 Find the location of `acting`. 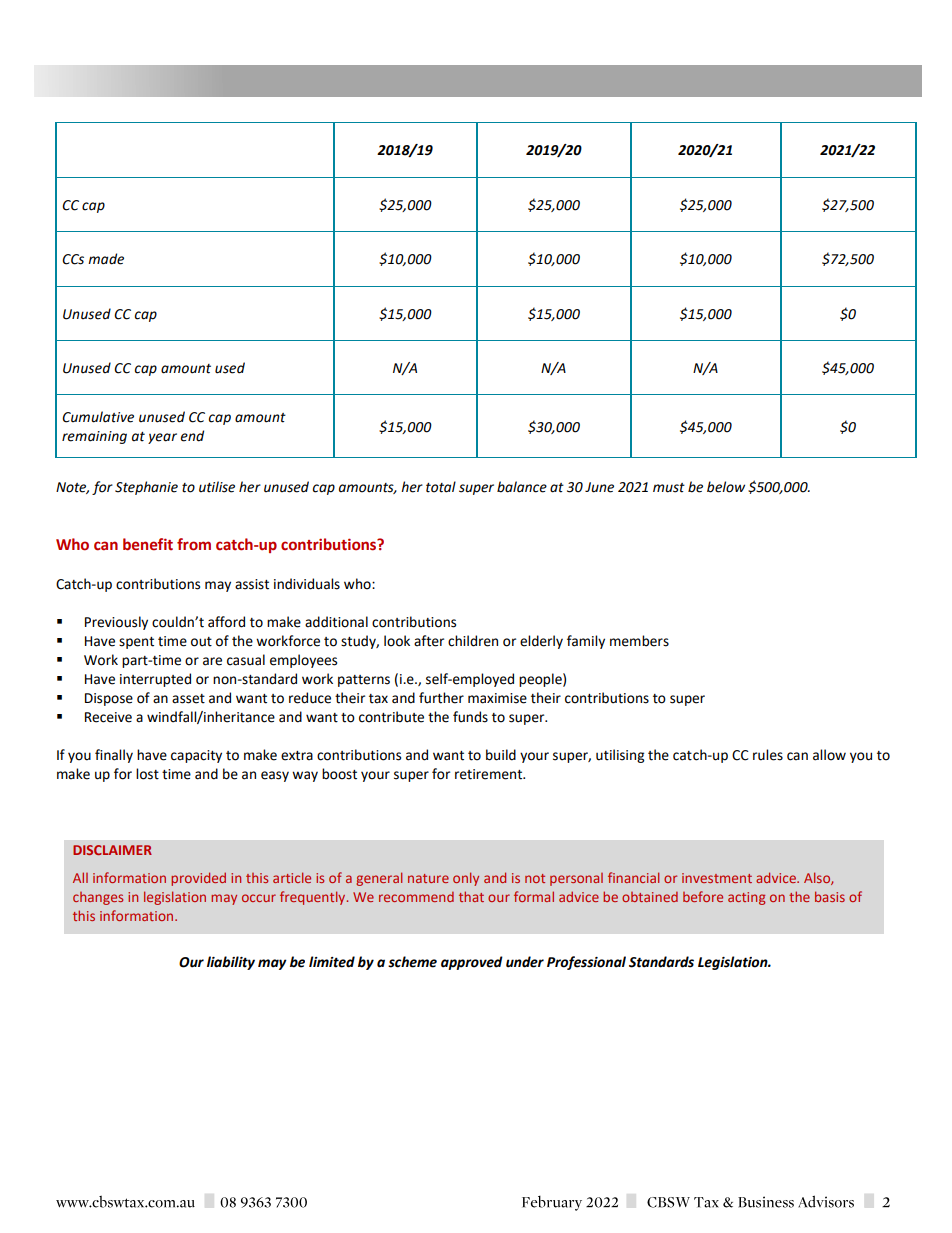

acting is located at coordinates (746, 898).
